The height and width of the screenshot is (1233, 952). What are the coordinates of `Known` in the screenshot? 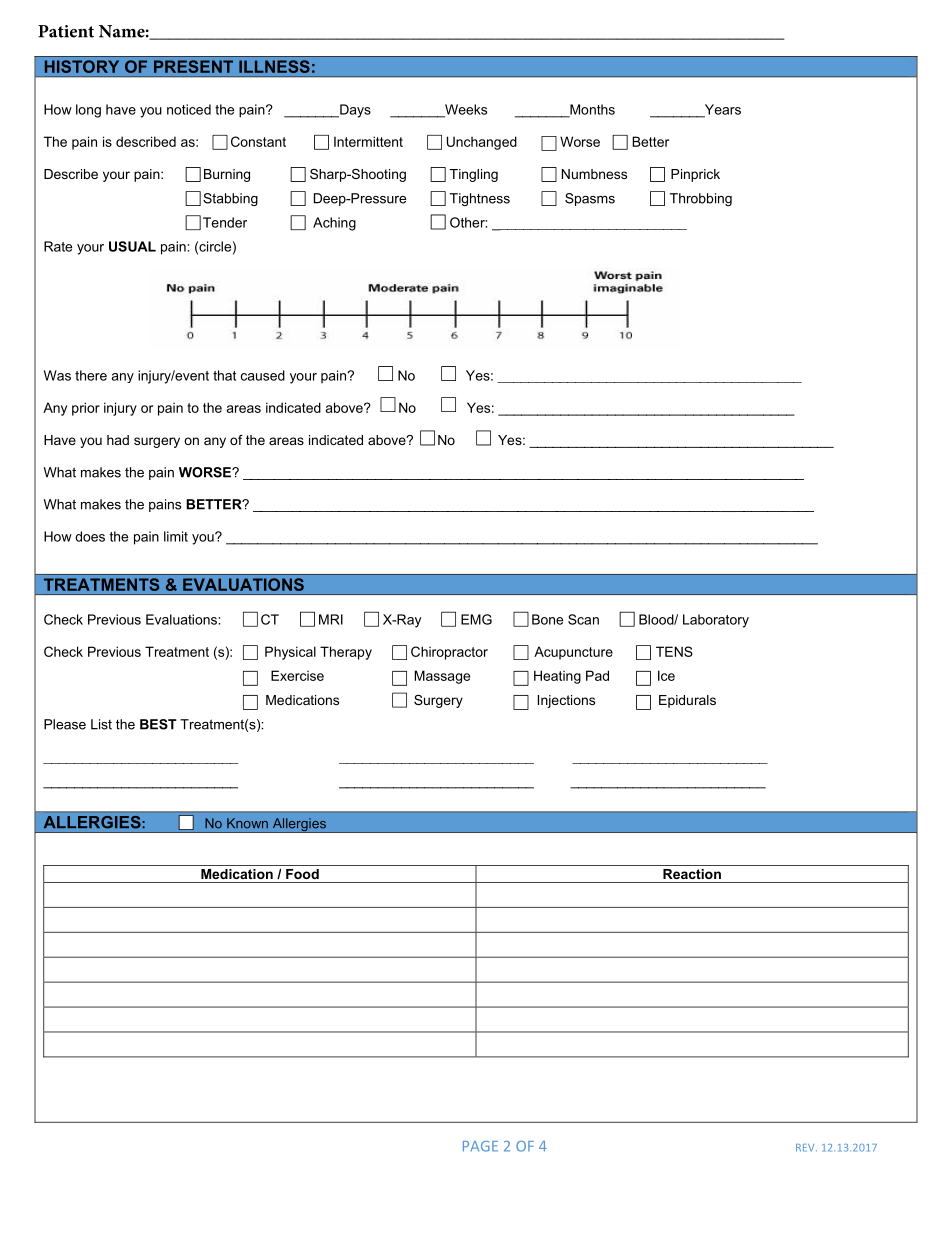 It's located at (247, 823).
